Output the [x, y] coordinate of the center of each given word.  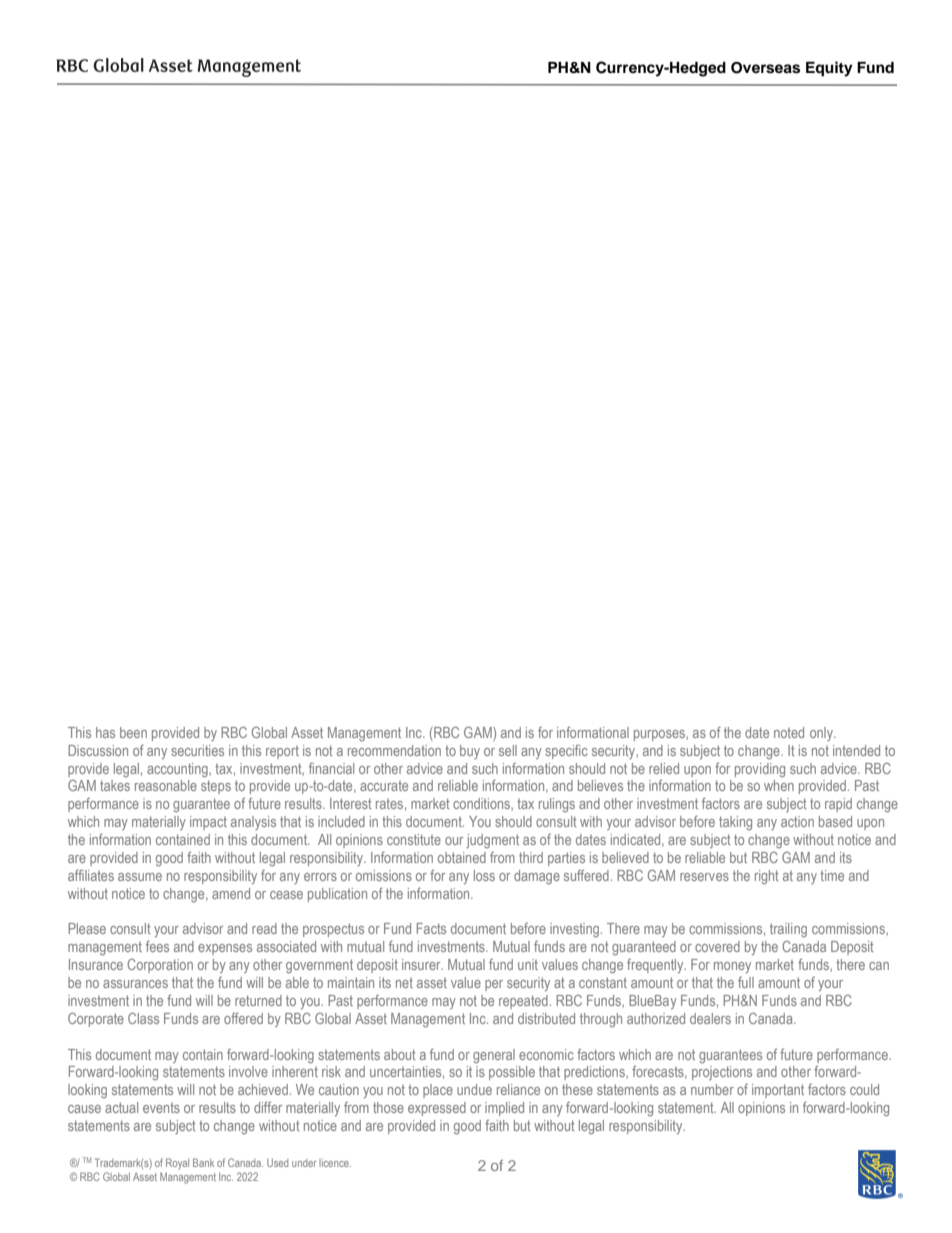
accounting [178, 770]
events [161, 1108]
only [822, 734]
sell [508, 750]
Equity [829, 69]
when [779, 785]
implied [504, 1109]
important [778, 1091]
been [133, 732]
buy [470, 752]
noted [789, 732]
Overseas [765, 68]
